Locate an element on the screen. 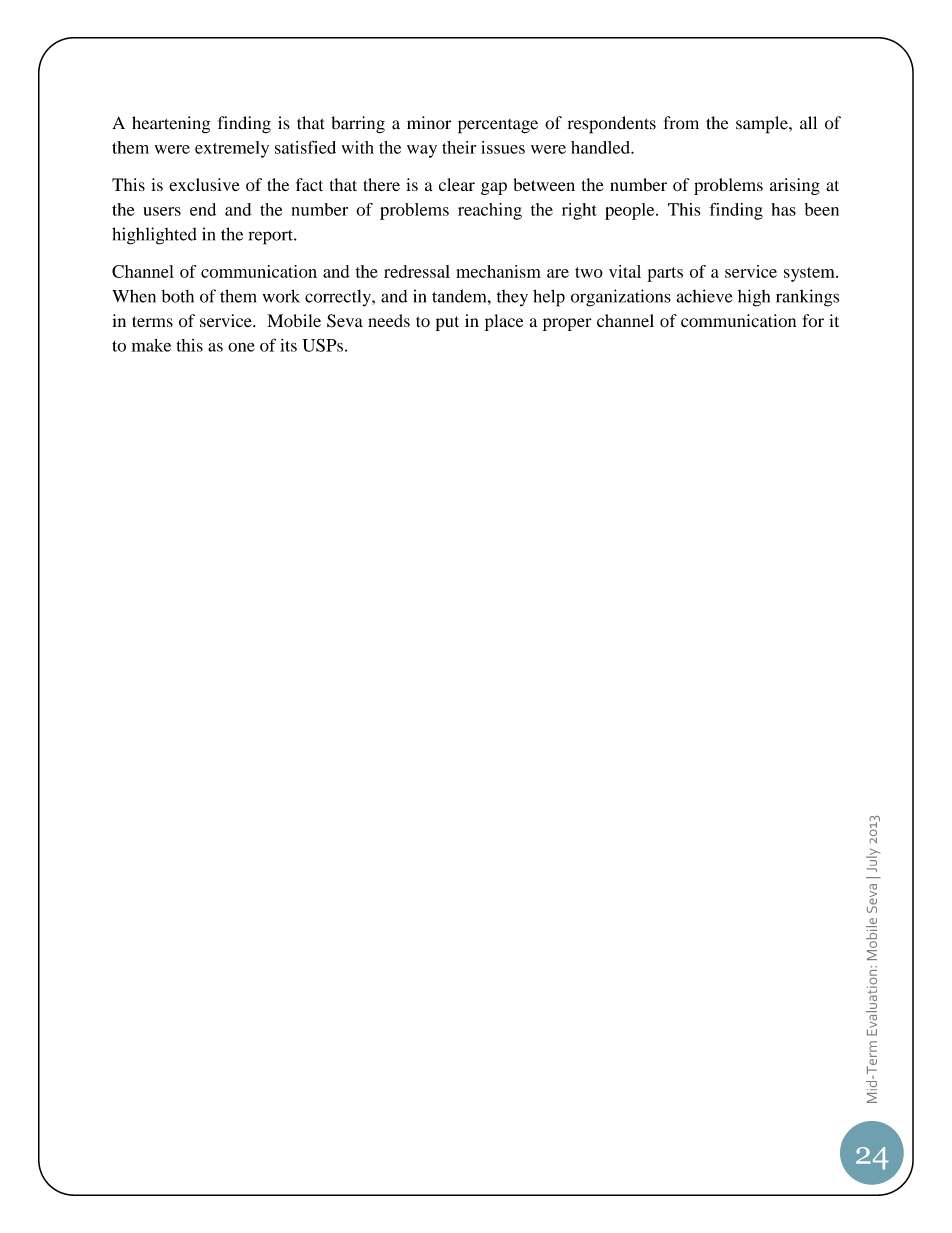  mechanism is located at coordinates (498, 271).
